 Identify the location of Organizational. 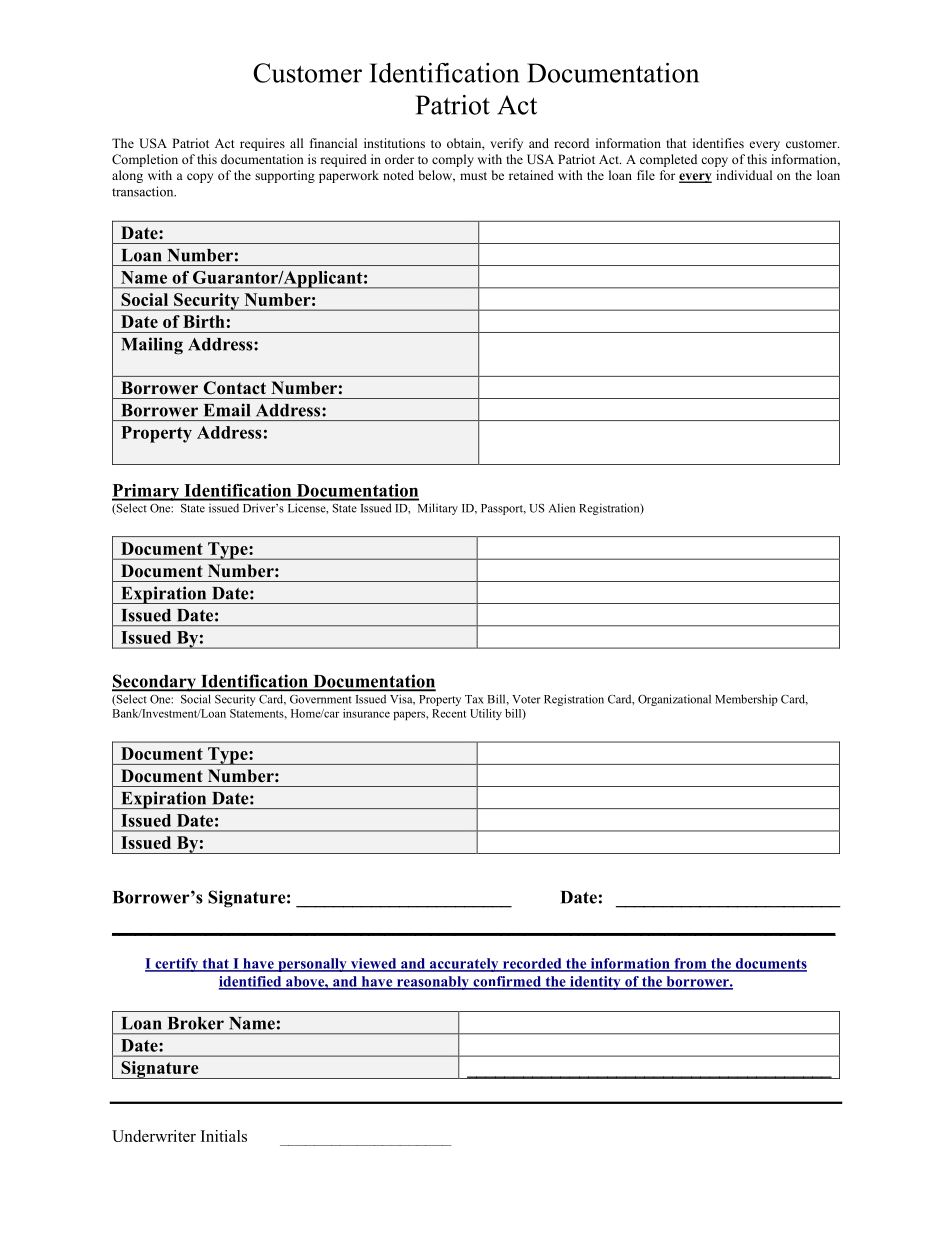
(674, 700).
